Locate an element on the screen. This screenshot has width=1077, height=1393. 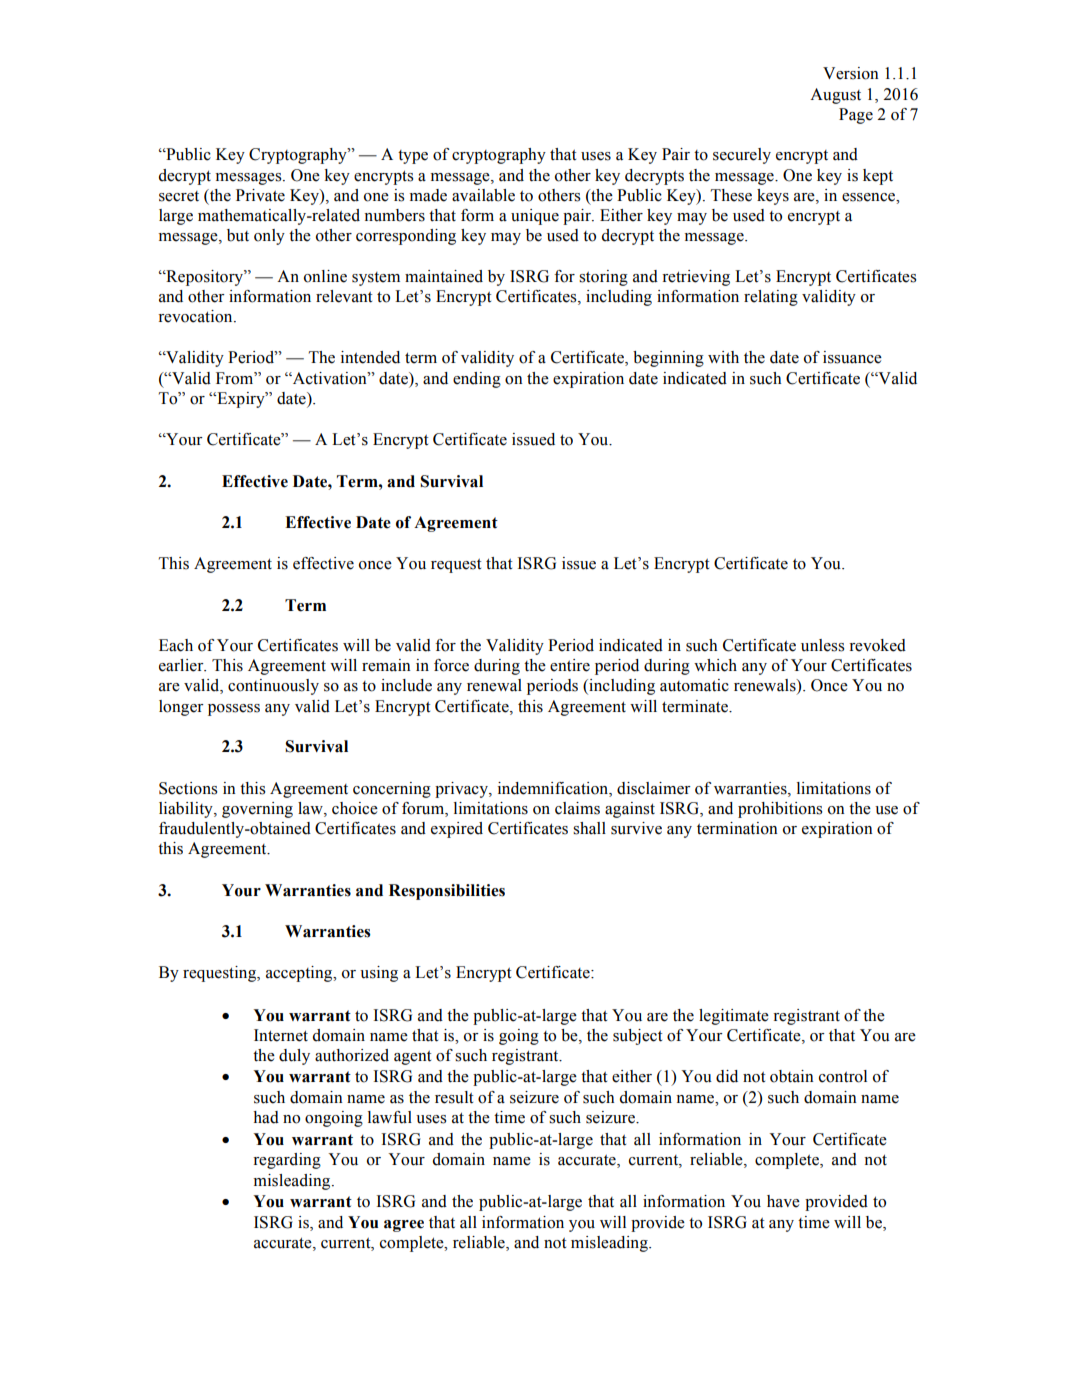
result is located at coordinates (454, 1097).
